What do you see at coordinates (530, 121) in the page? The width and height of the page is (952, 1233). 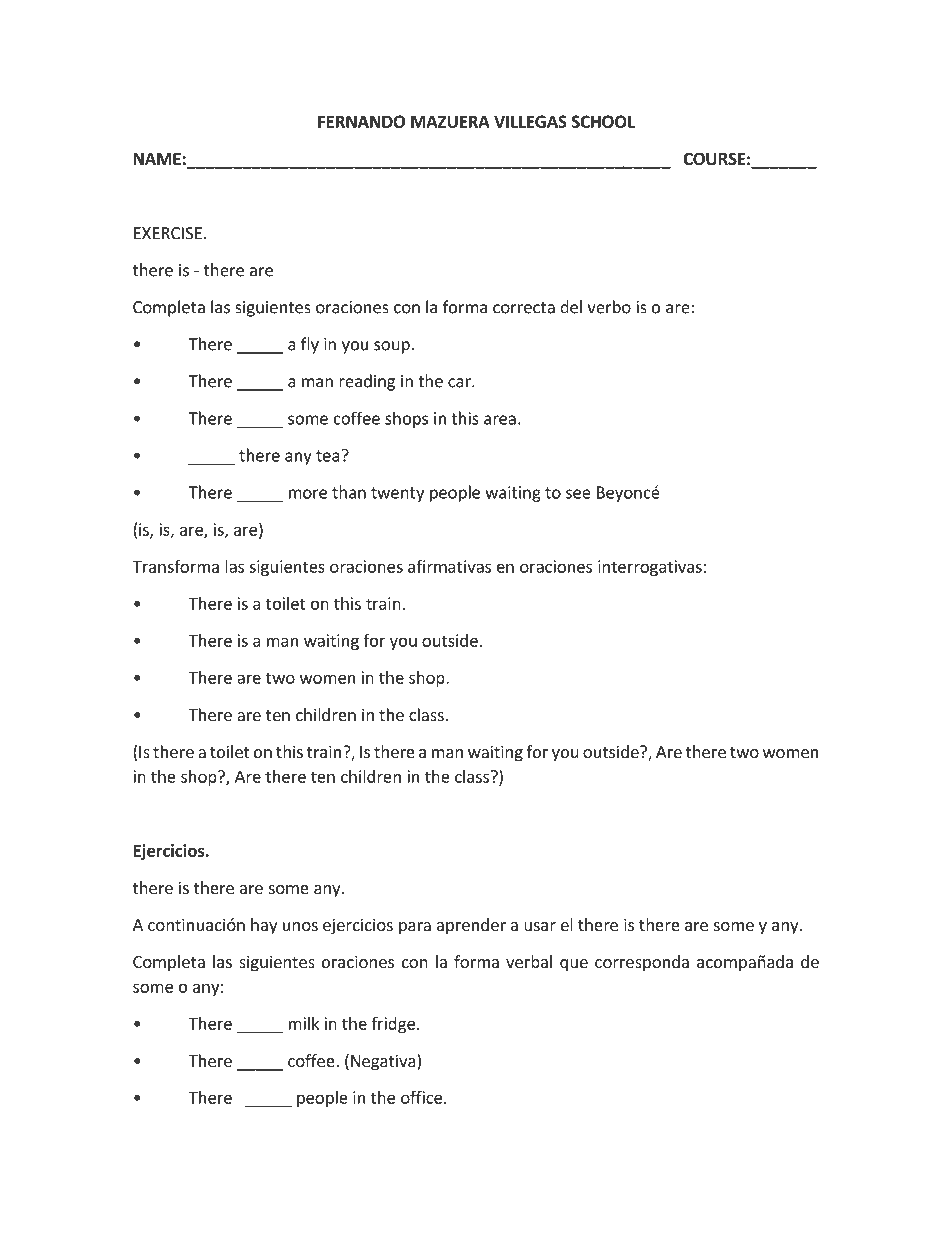 I see `VILLEGAS` at bounding box center [530, 121].
